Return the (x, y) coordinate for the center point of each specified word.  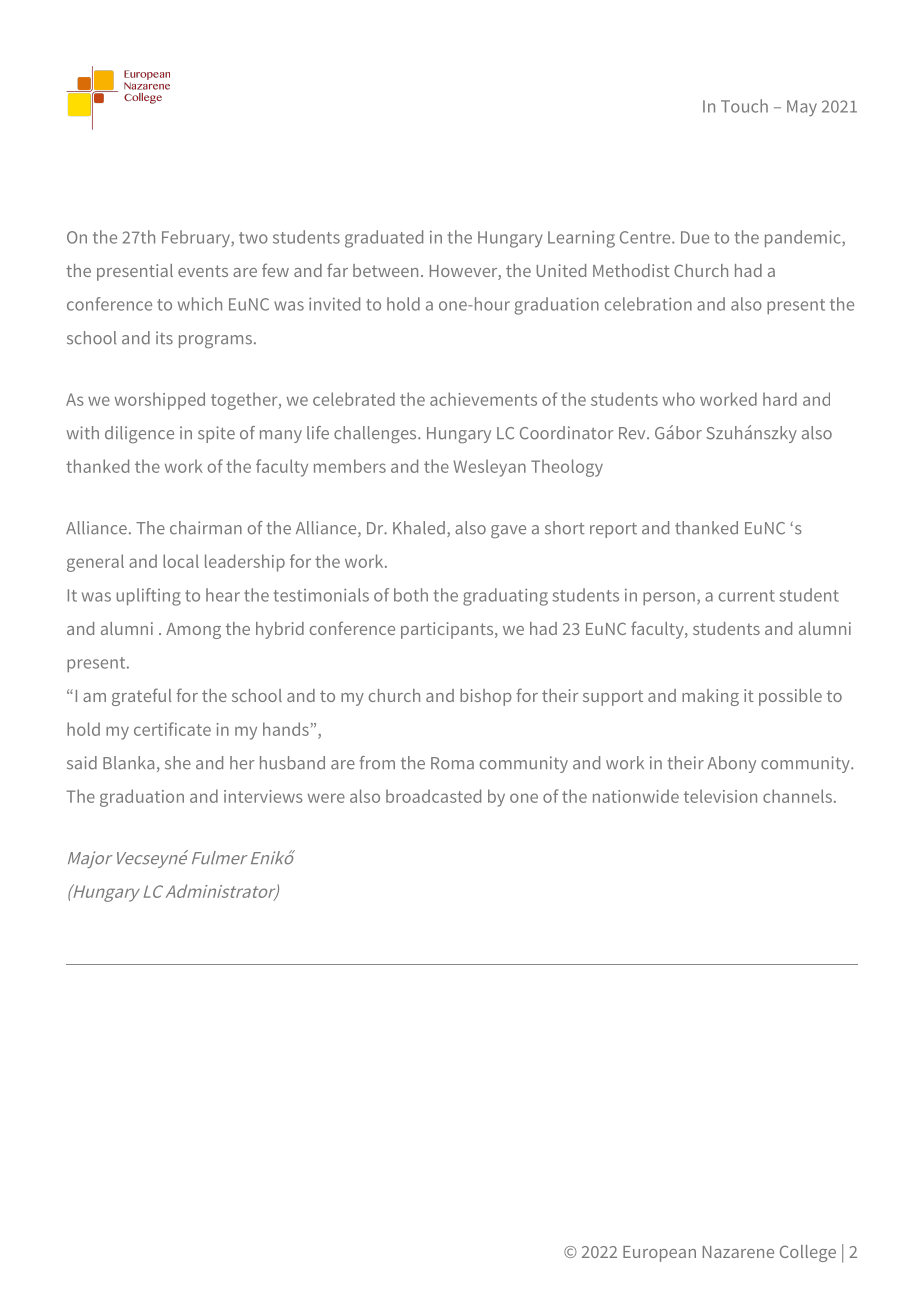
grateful (142, 697)
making (710, 697)
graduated (384, 239)
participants (448, 630)
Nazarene (738, 1252)
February (197, 238)
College (808, 1253)
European (659, 1254)
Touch (744, 106)
